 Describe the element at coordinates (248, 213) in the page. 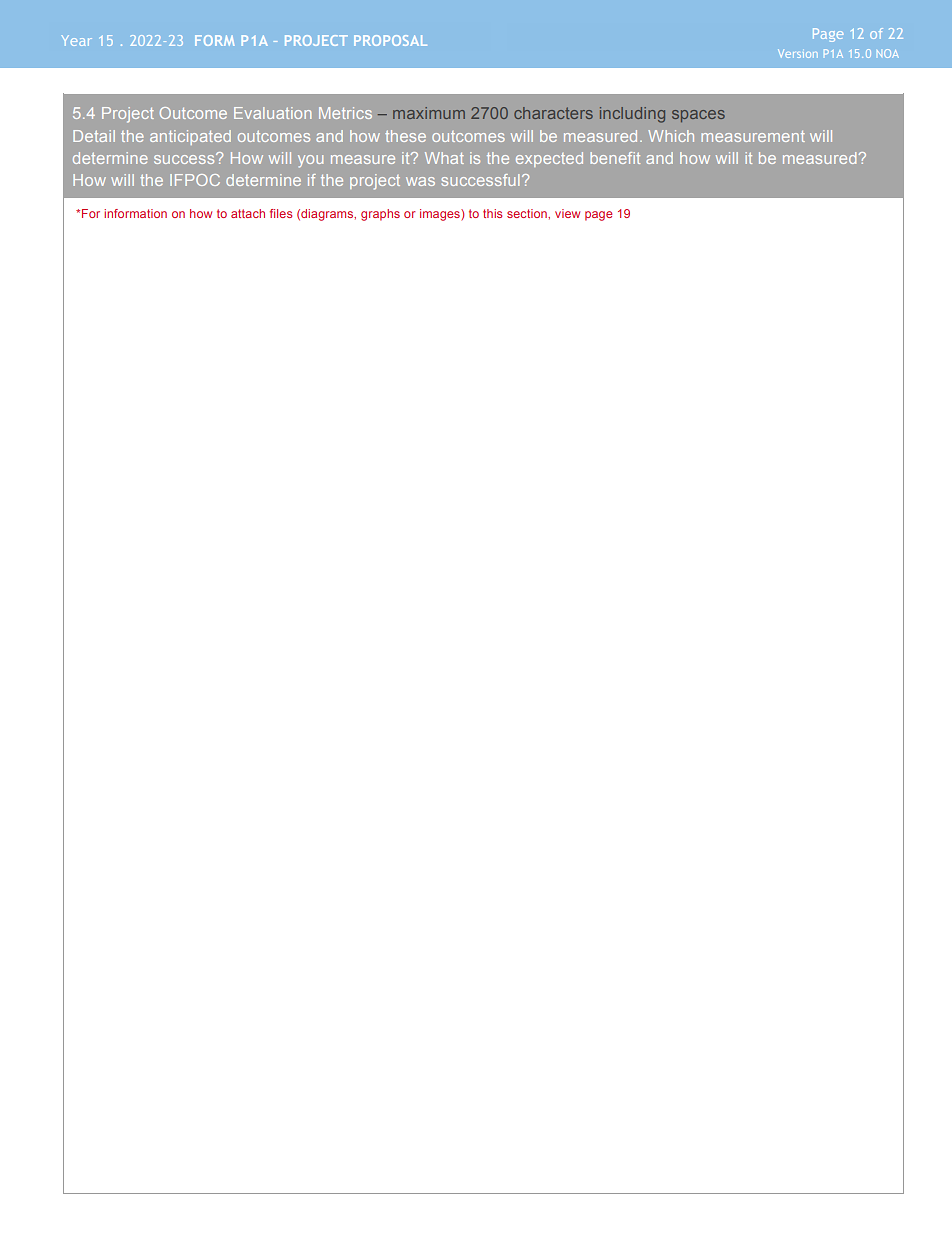

I see `attach` at that location.
